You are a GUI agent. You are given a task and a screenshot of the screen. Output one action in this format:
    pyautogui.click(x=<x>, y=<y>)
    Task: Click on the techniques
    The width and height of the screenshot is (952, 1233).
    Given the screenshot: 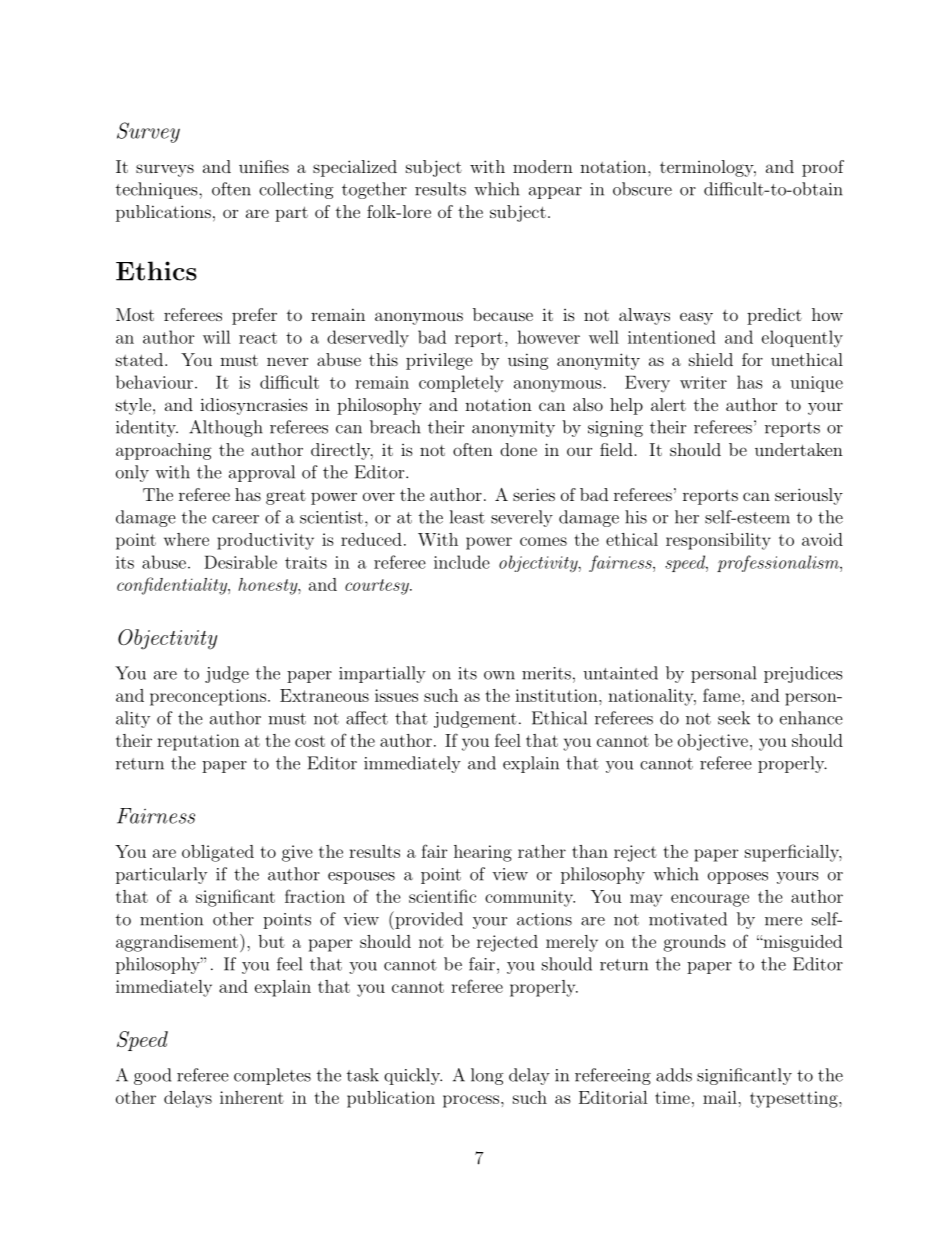 What is the action you would take?
    pyautogui.click(x=158, y=190)
